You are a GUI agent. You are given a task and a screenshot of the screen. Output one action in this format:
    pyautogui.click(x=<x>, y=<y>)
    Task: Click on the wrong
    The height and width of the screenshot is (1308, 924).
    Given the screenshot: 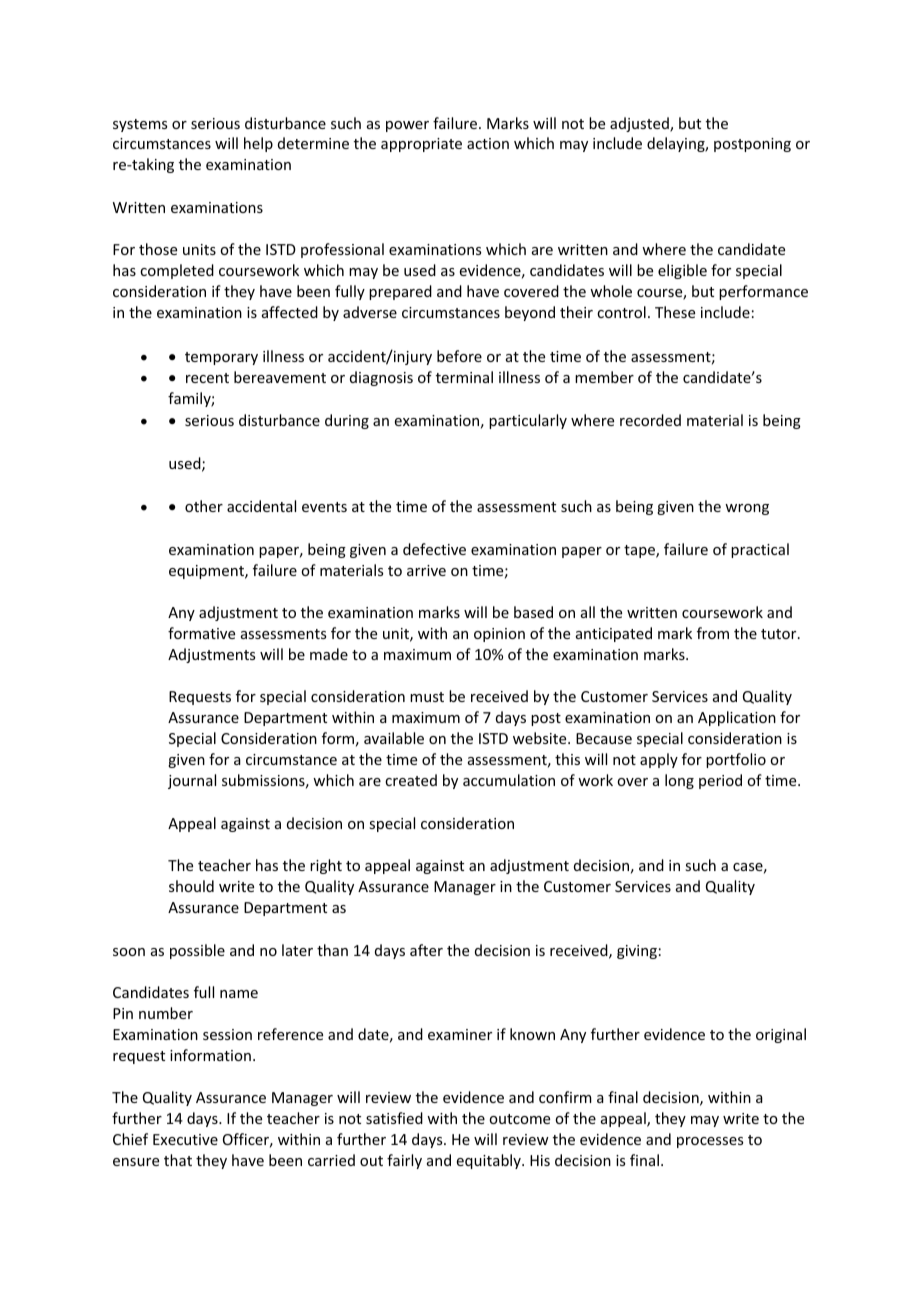 What is the action you would take?
    pyautogui.click(x=747, y=509)
